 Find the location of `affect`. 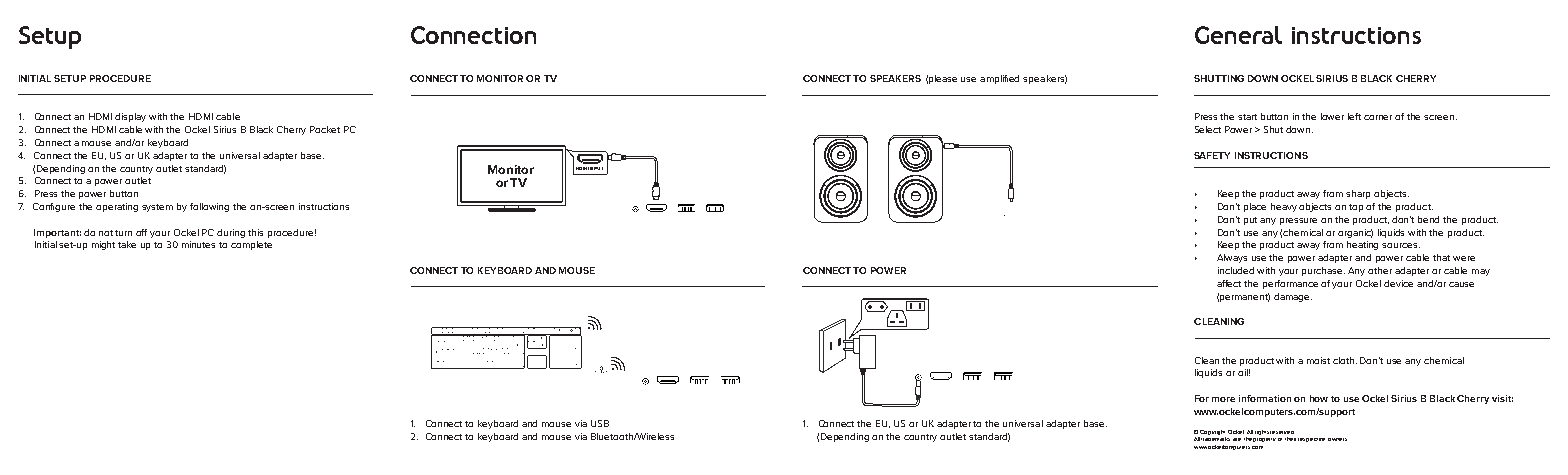

affect is located at coordinates (1229, 283).
